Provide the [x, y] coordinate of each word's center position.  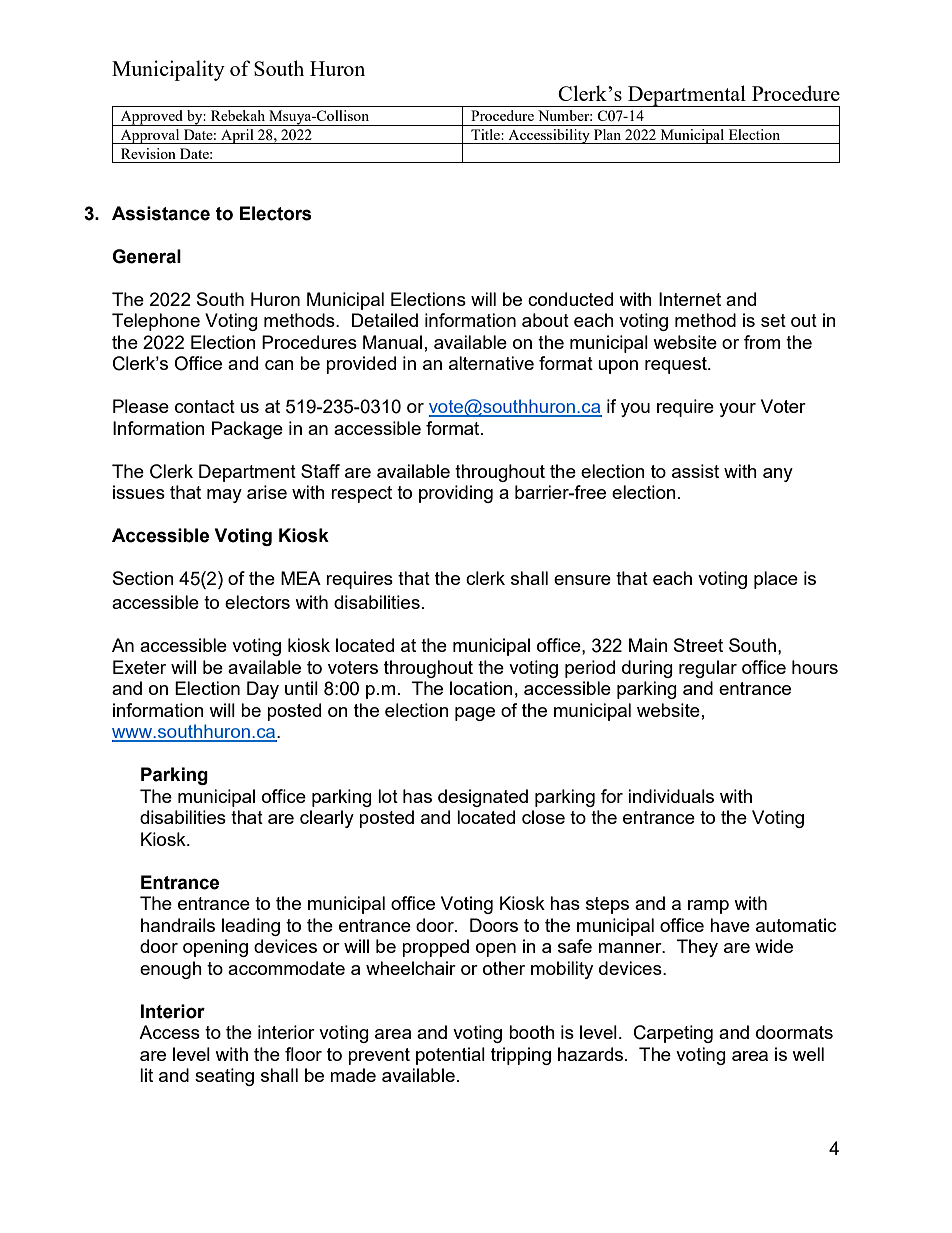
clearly [327, 819]
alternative [491, 363]
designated [483, 798]
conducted [570, 299]
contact [205, 406]
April [237, 136]
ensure [582, 580]
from [762, 342]
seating [224, 1077]
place [776, 580]
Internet [690, 299]
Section [143, 578]
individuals [671, 796]
